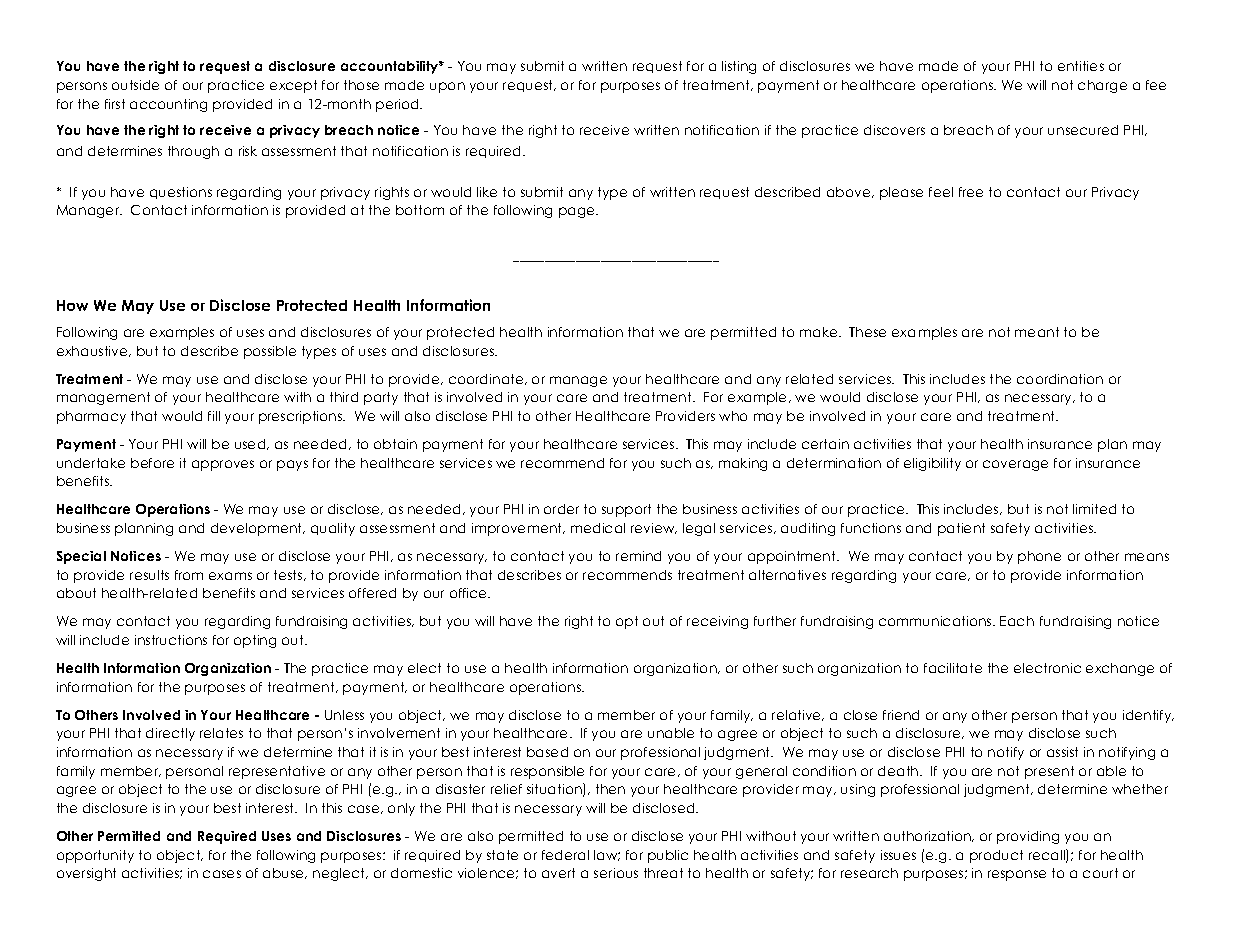 This document has width=1233, height=952. What do you see at coordinates (171, 640) in the document?
I see `instructions` at bounding box center [171, 640].
